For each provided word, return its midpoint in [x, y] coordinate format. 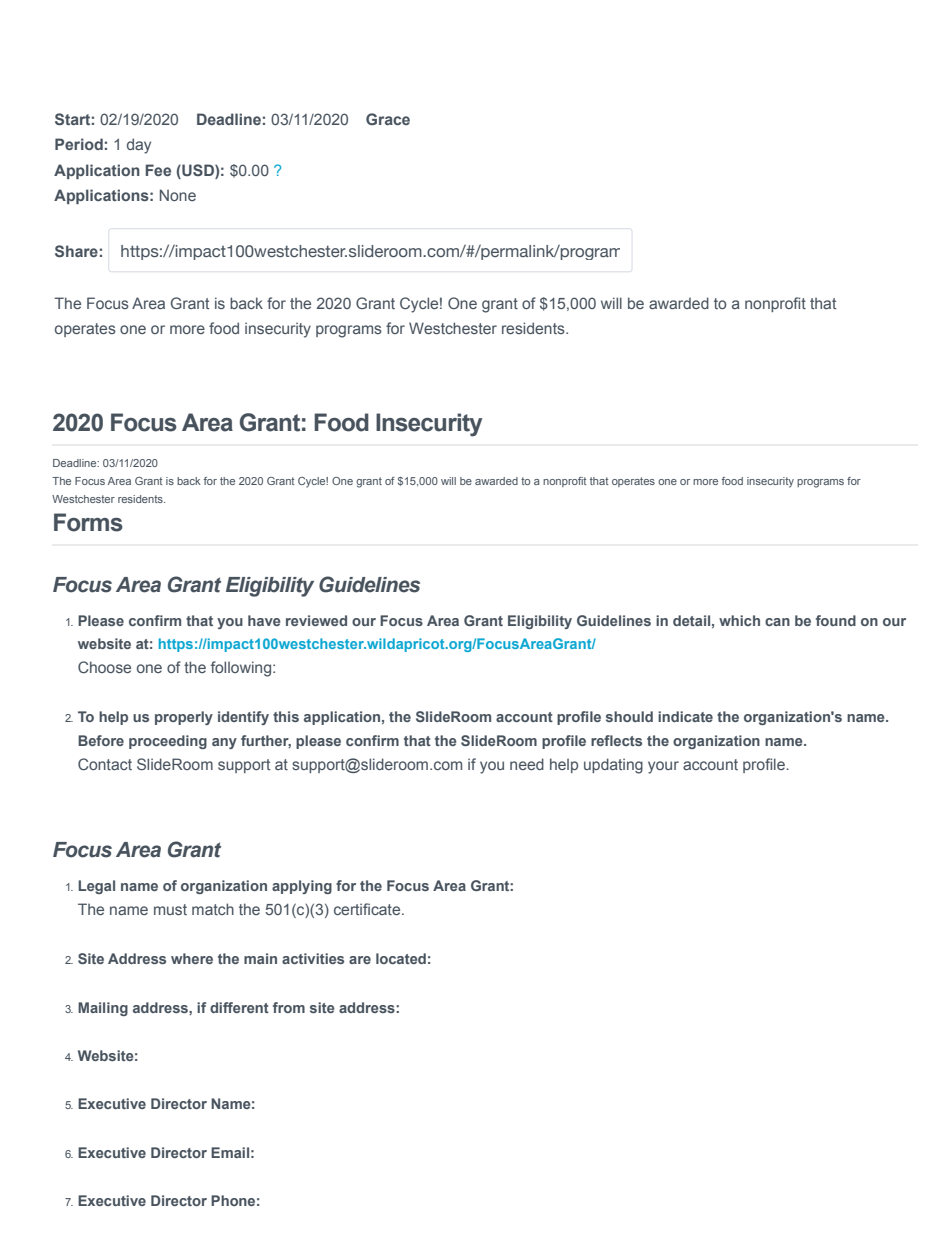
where [192, 958]
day [139, 146]
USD [198, 170]
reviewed [316, 620]
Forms [88, 522]
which [739, 620]
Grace [388, 119]
